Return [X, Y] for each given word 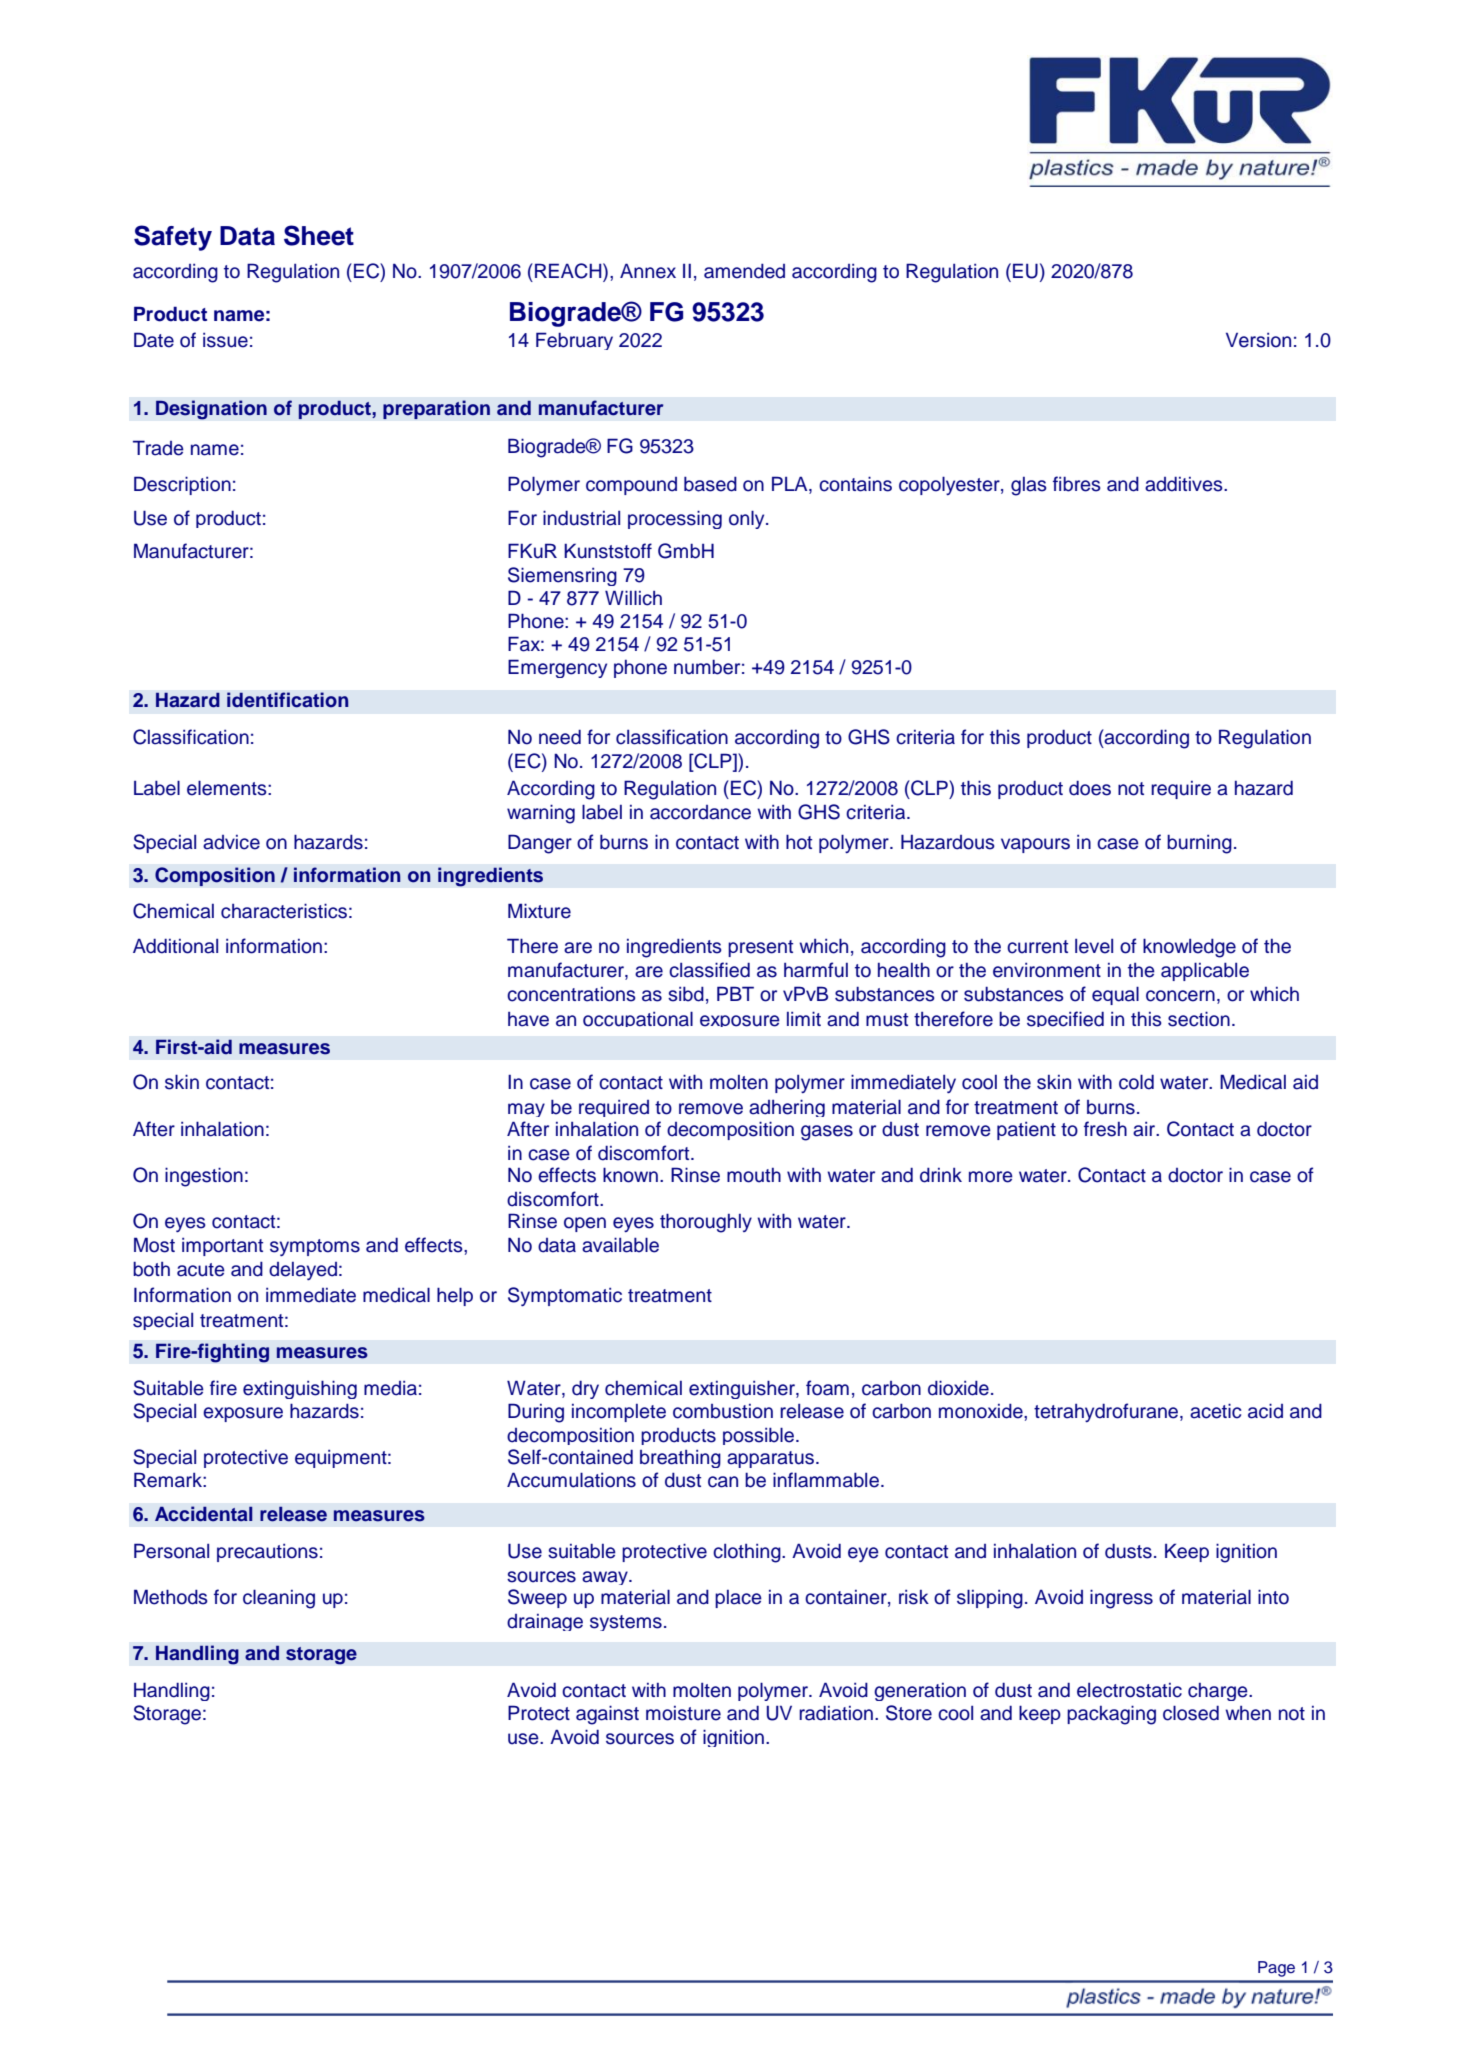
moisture [683, 1713]
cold [1136, 1082]
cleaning [279, 1599]
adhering [787, 1108]
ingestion [204, 1177]
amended [744, 271]
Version [1258, 340]
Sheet [319, 235]
